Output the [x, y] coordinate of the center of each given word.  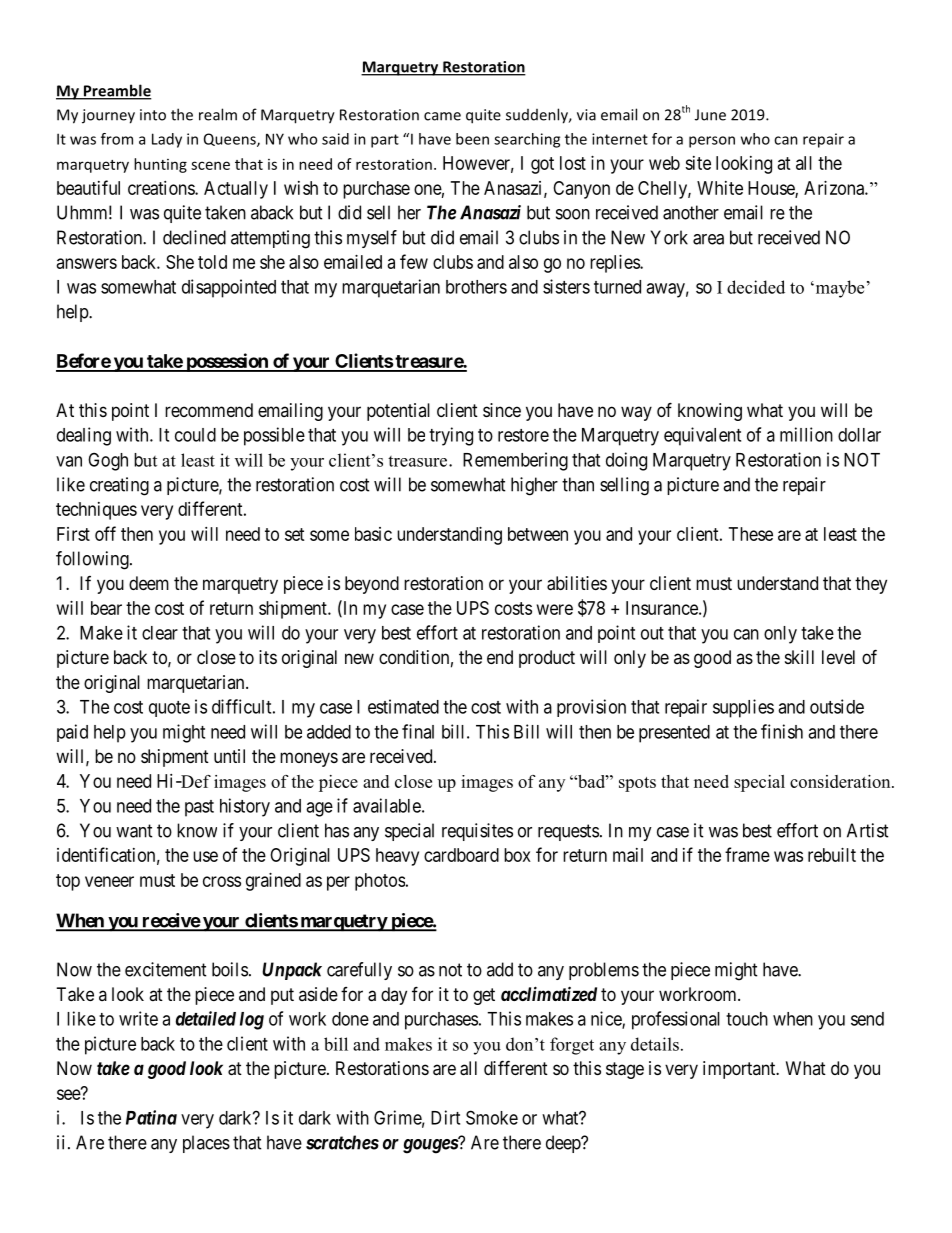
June [710, 115]
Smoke [492, 1117]
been [472, 139]
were [555, 609]
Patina [151, 1117]
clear [160, 633]
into [153, 115]
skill [799, 657]
